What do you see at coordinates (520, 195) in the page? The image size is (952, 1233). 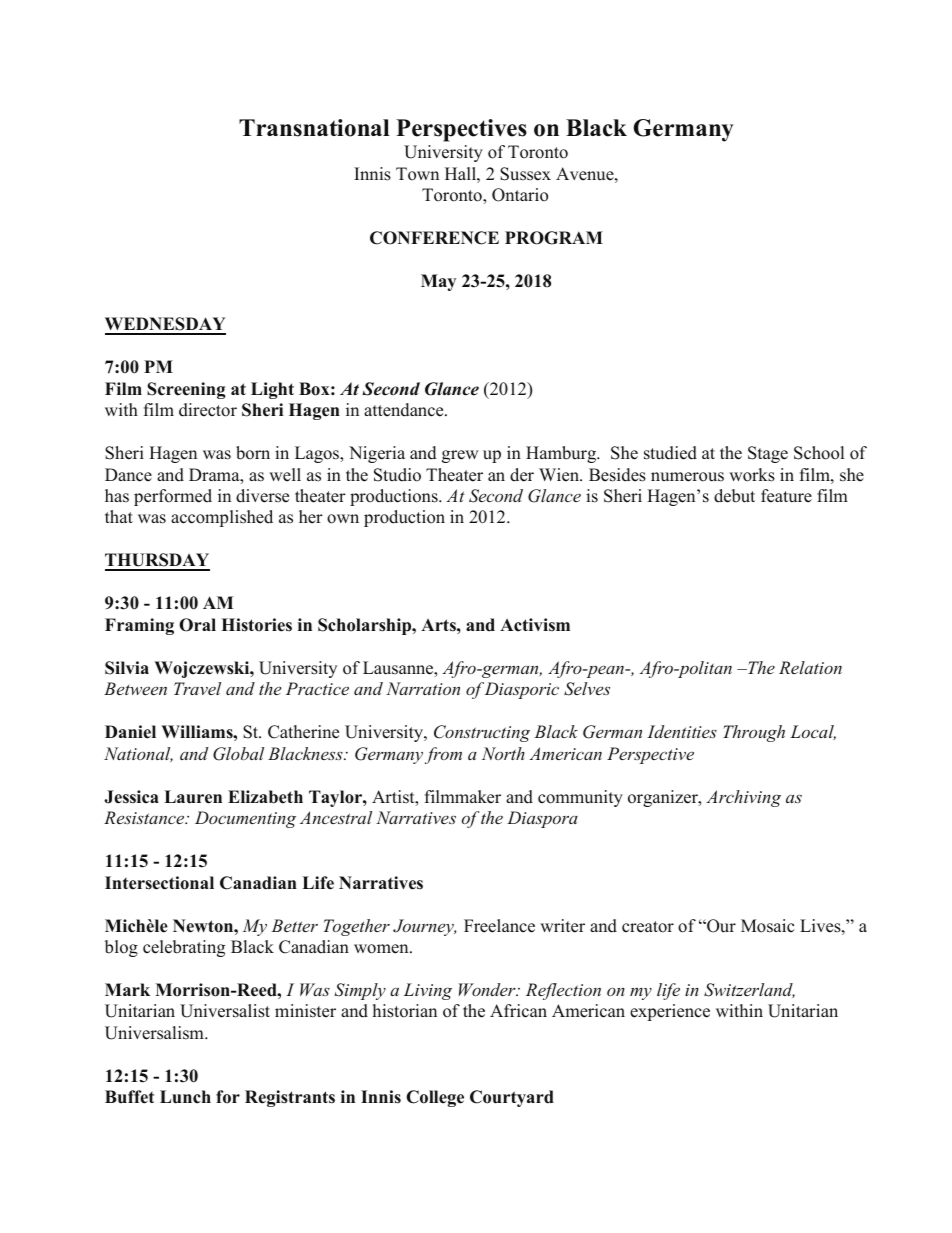 I see `Ontario` at bounding box center [520, 195].
